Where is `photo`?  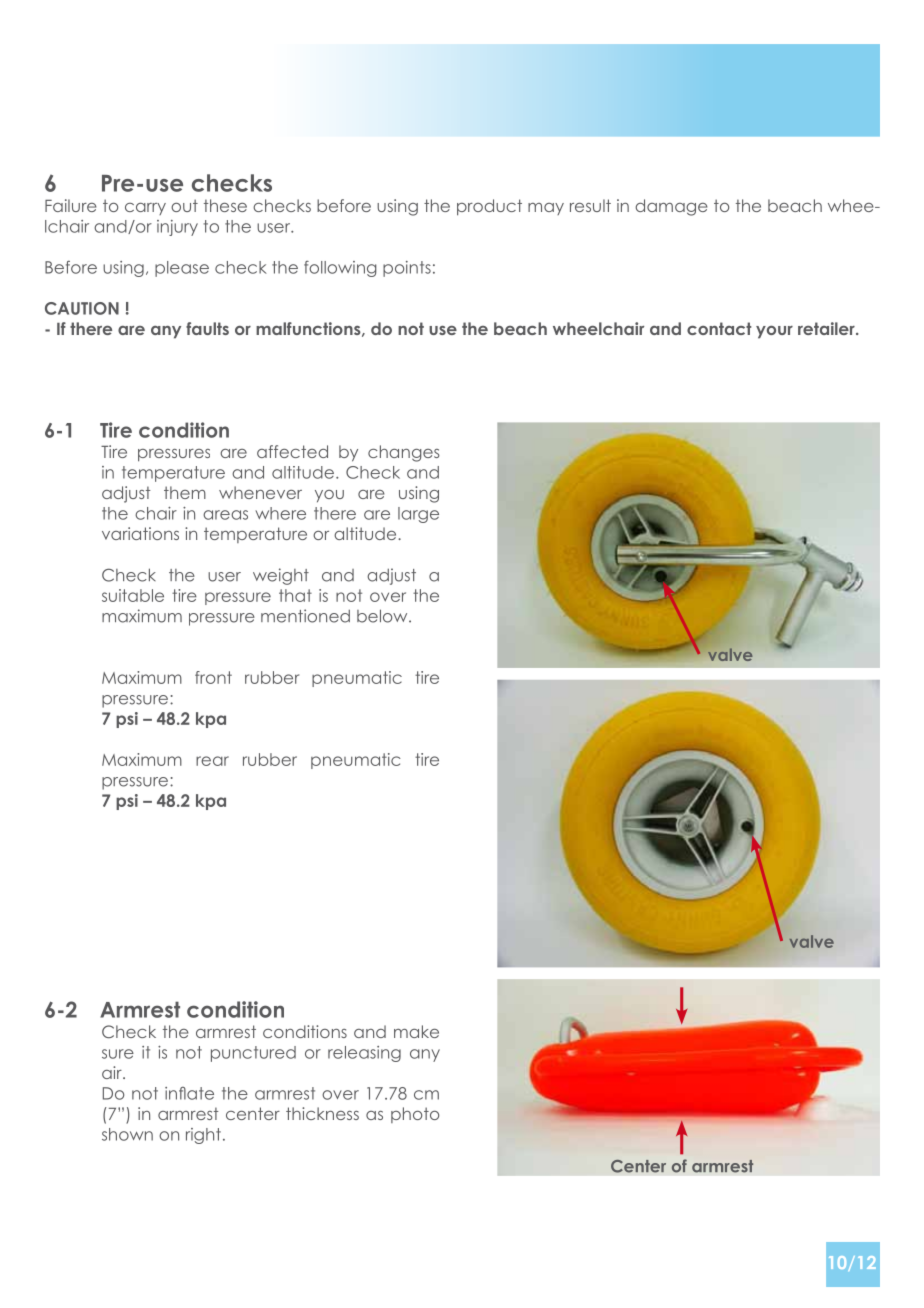
photo is located at coordinates (415, 1115).
